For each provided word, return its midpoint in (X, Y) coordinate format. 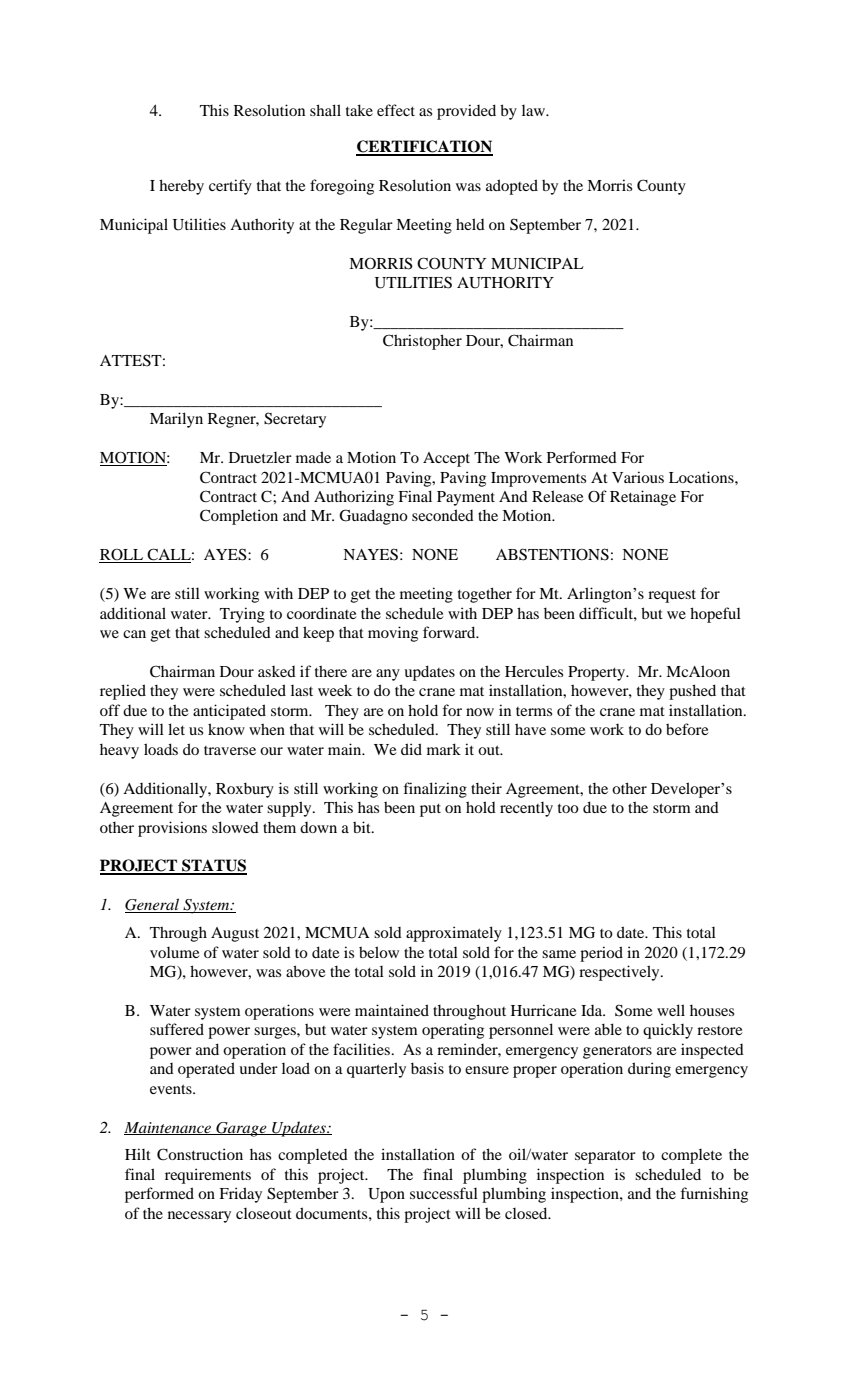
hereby (181, 187)
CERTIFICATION (424, 147)
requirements (208, 1176)
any (388, 675)
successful (444, 1193)
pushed (692, 692)
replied (123, 692)
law (535, 110)
